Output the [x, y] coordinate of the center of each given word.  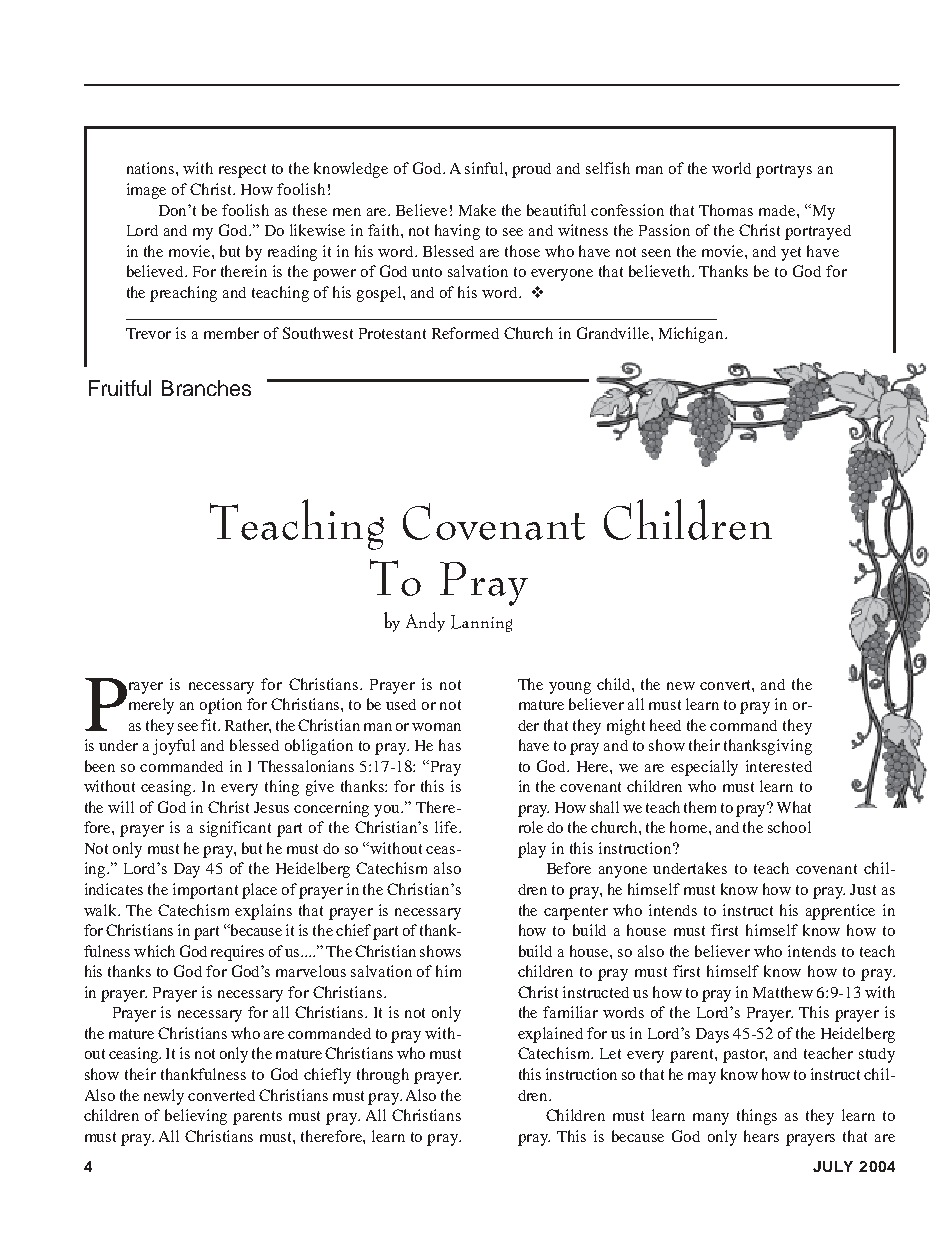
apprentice [840, 912]
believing [196, 1117]
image [146, 191]
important [205, 891]
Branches [206, 388]
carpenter [576, 913]
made [778, 210]
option [221, 706]
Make [477, 210]
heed [665, 725]
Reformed [465, 333]
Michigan [692, 335]
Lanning [481, 623]
